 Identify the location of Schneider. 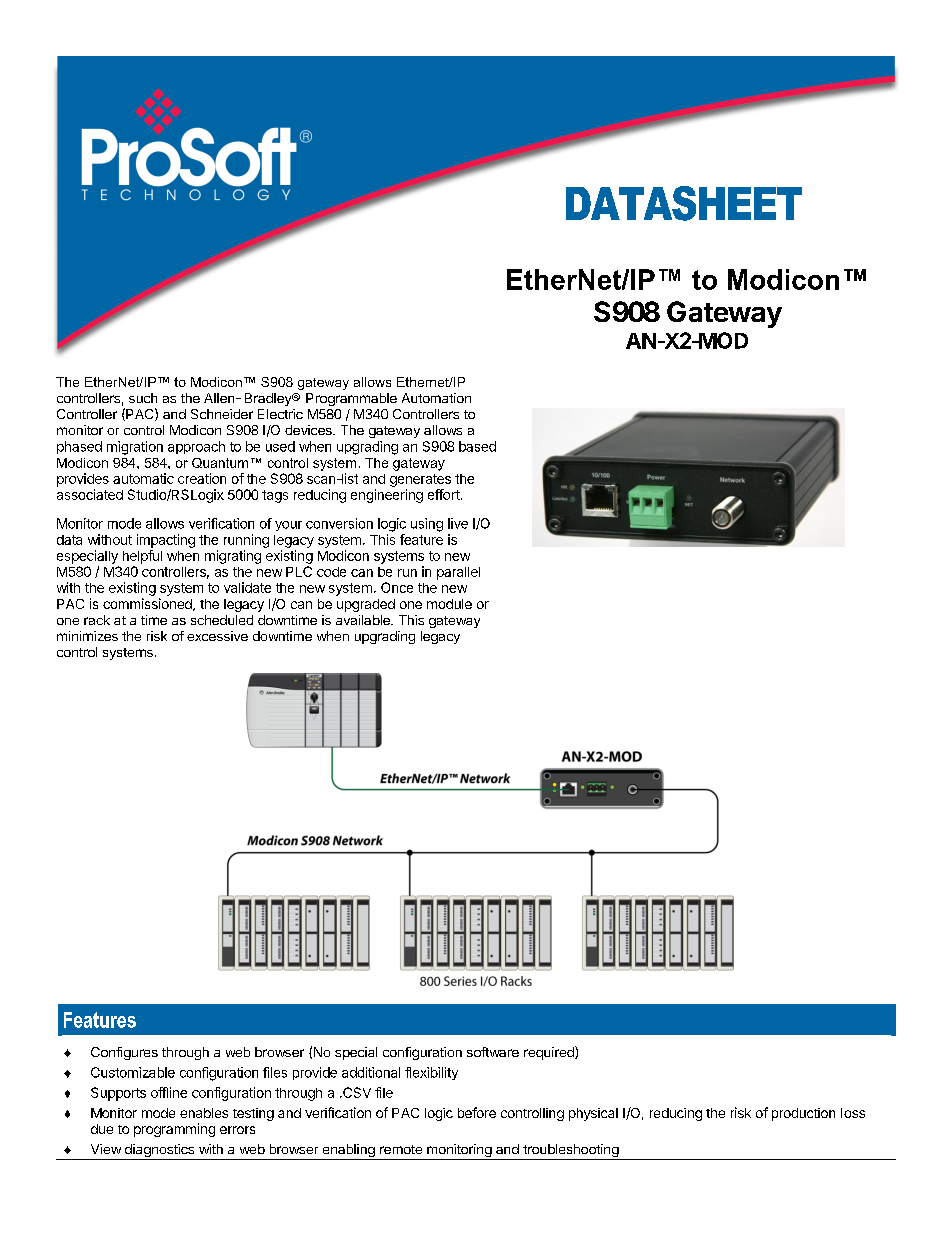
(222, 414).
